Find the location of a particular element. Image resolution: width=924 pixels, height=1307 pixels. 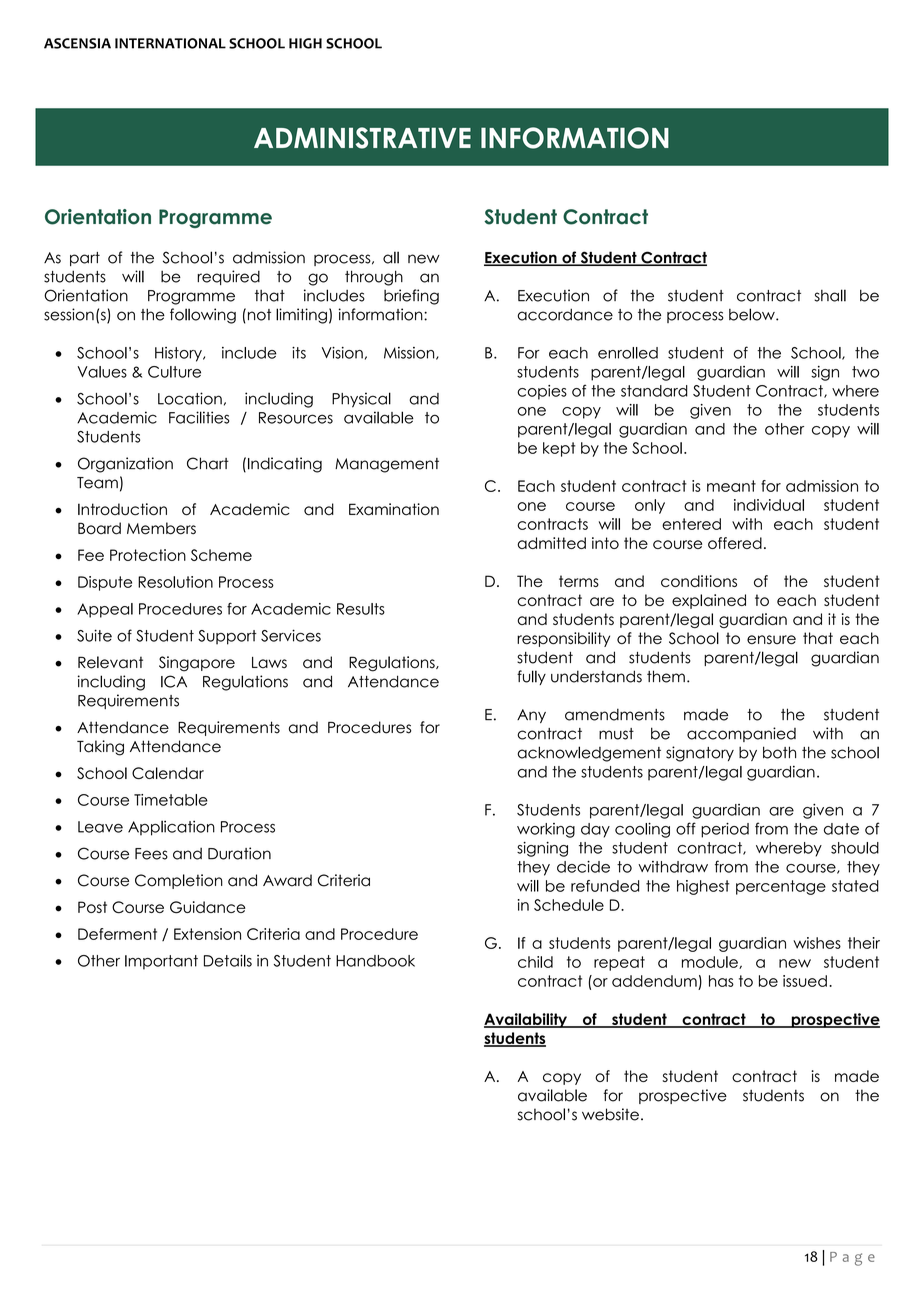

issued is located at coordinates (805, 981).
